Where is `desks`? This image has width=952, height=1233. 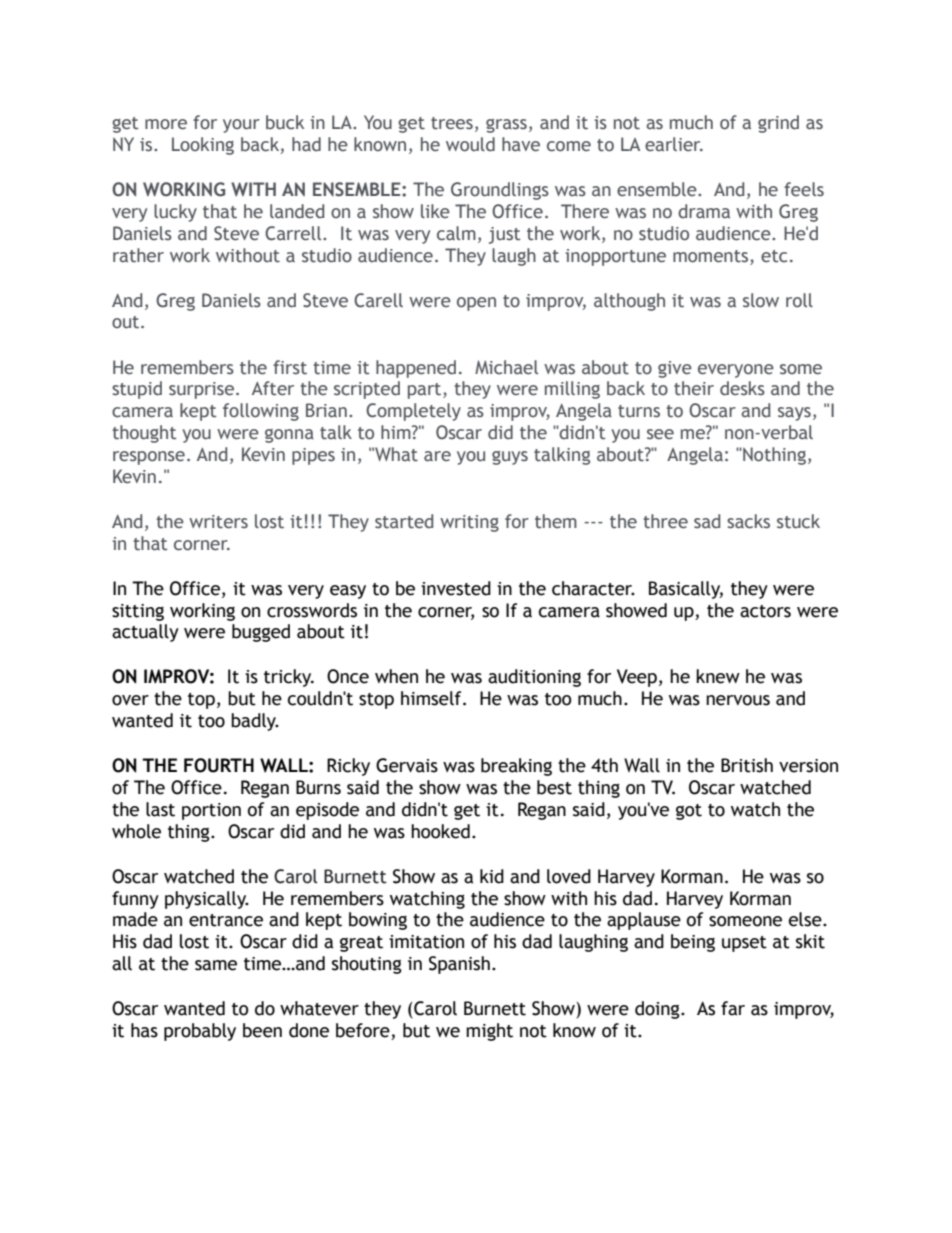 desks is located at coordinates (742, 388).
